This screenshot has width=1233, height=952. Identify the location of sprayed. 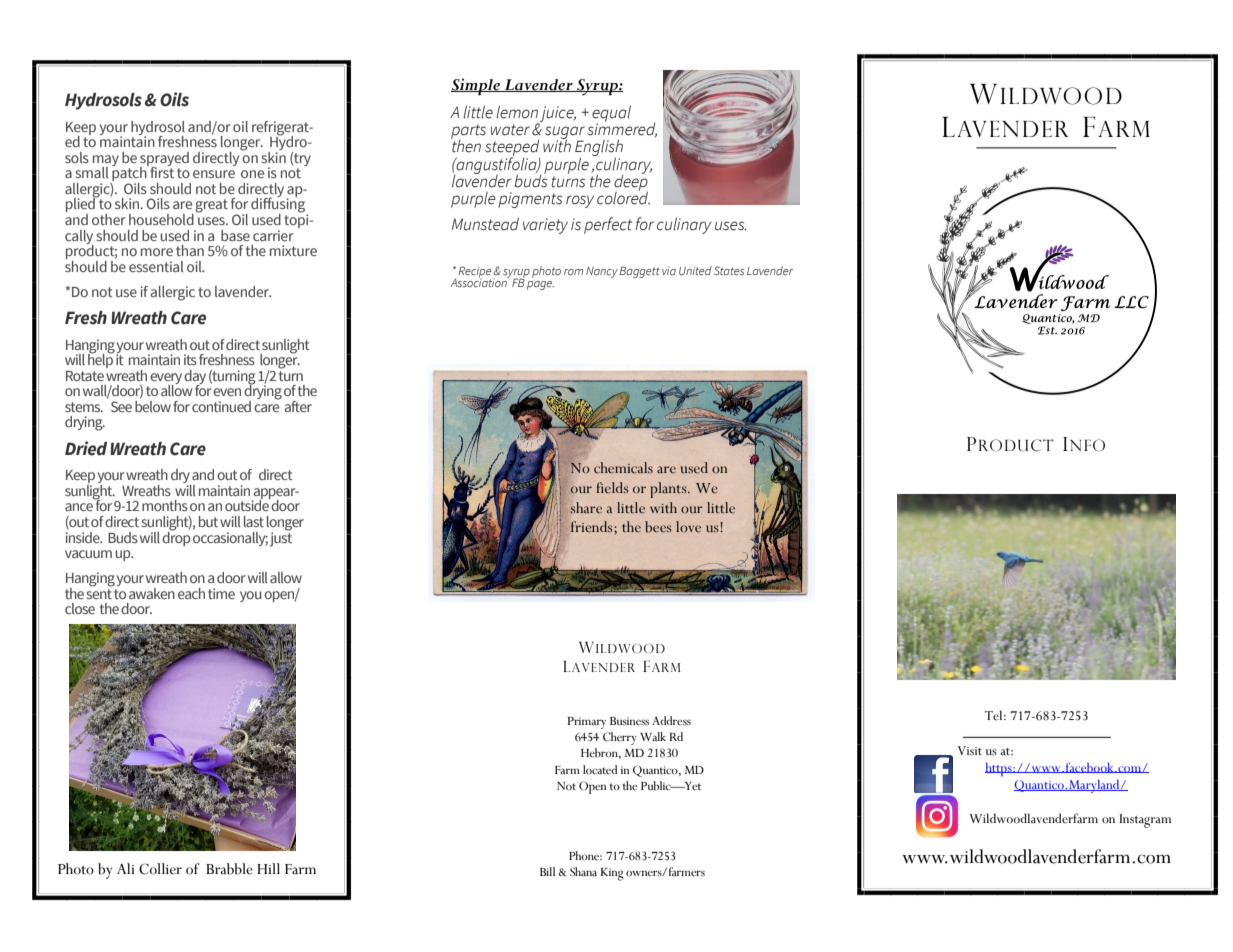
(164, 160).
